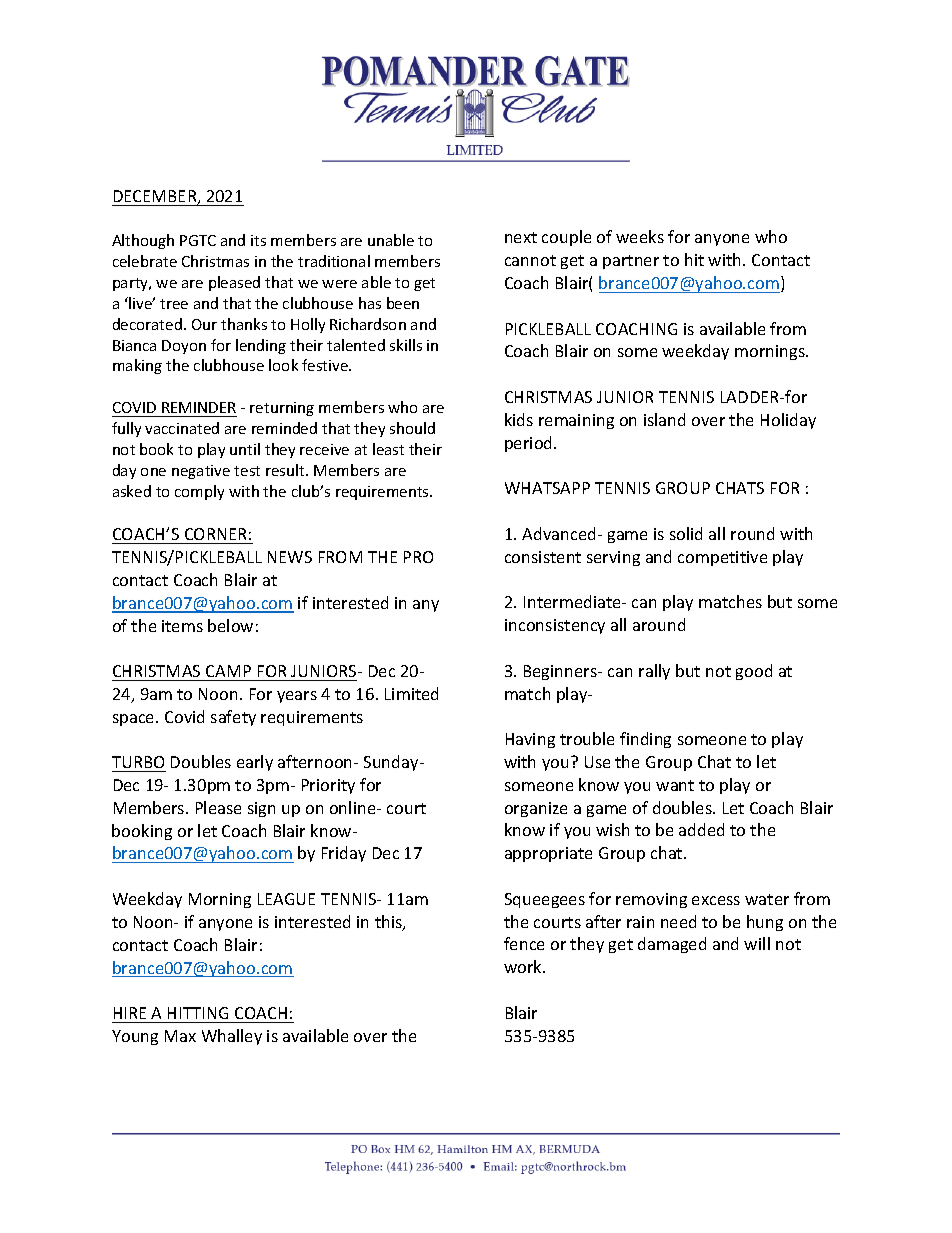 Image resolution: width=952 pixels, height=1233 pixels. Describe the element at coordinates (645, 740) in the page. I see `finding` at that location.
